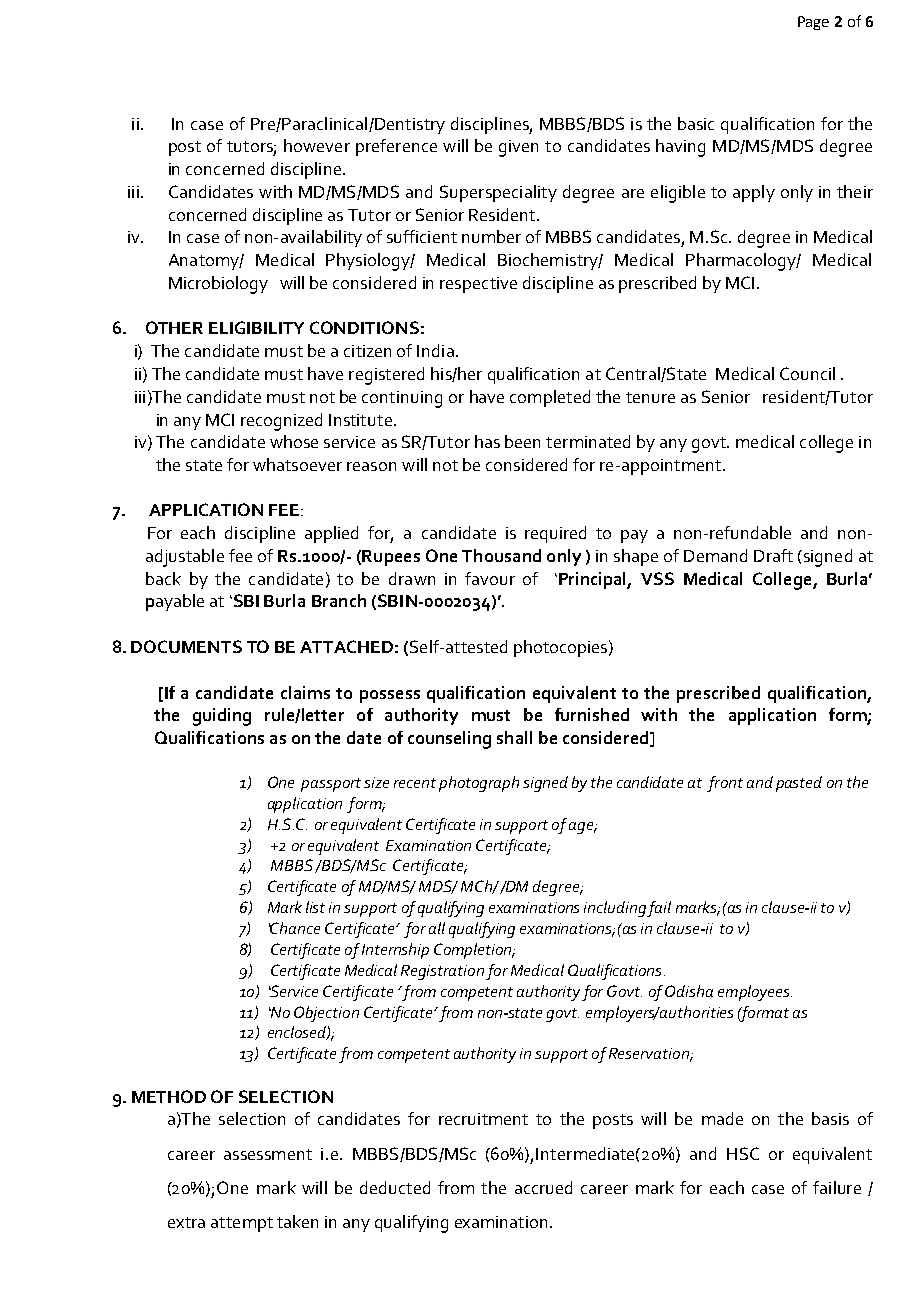 The width and height of the screenshot is (924, 1308). I want to click on whatsoever, so click(297, 464).
